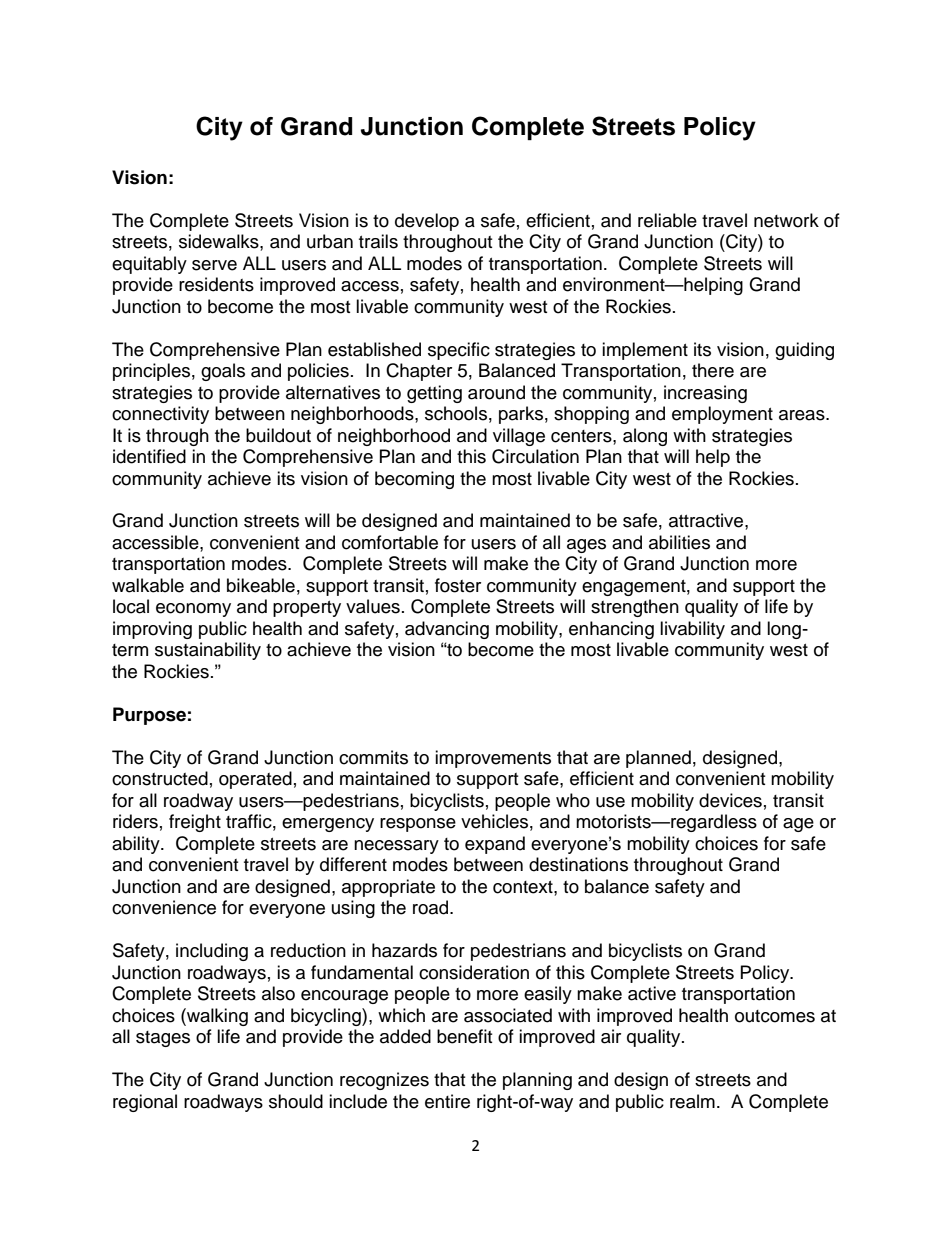 This document has height=1233, width=952. What do you see at coordinates (730, 800) in the document?
I see `devices` at bounding box center [730, 800].
